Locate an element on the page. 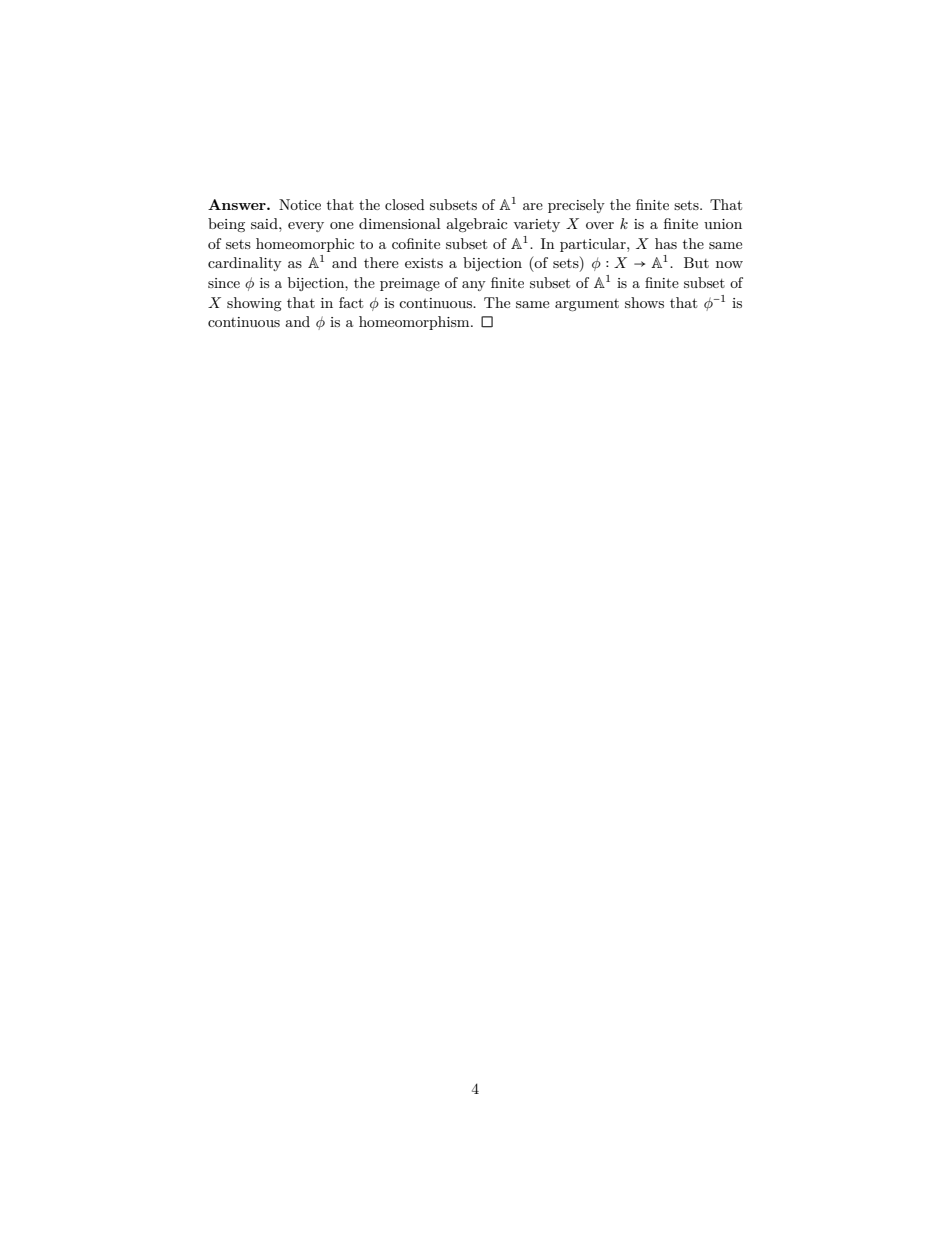 The height and width of the image is (1233, 952). any is located at coordinates (474, 286).
